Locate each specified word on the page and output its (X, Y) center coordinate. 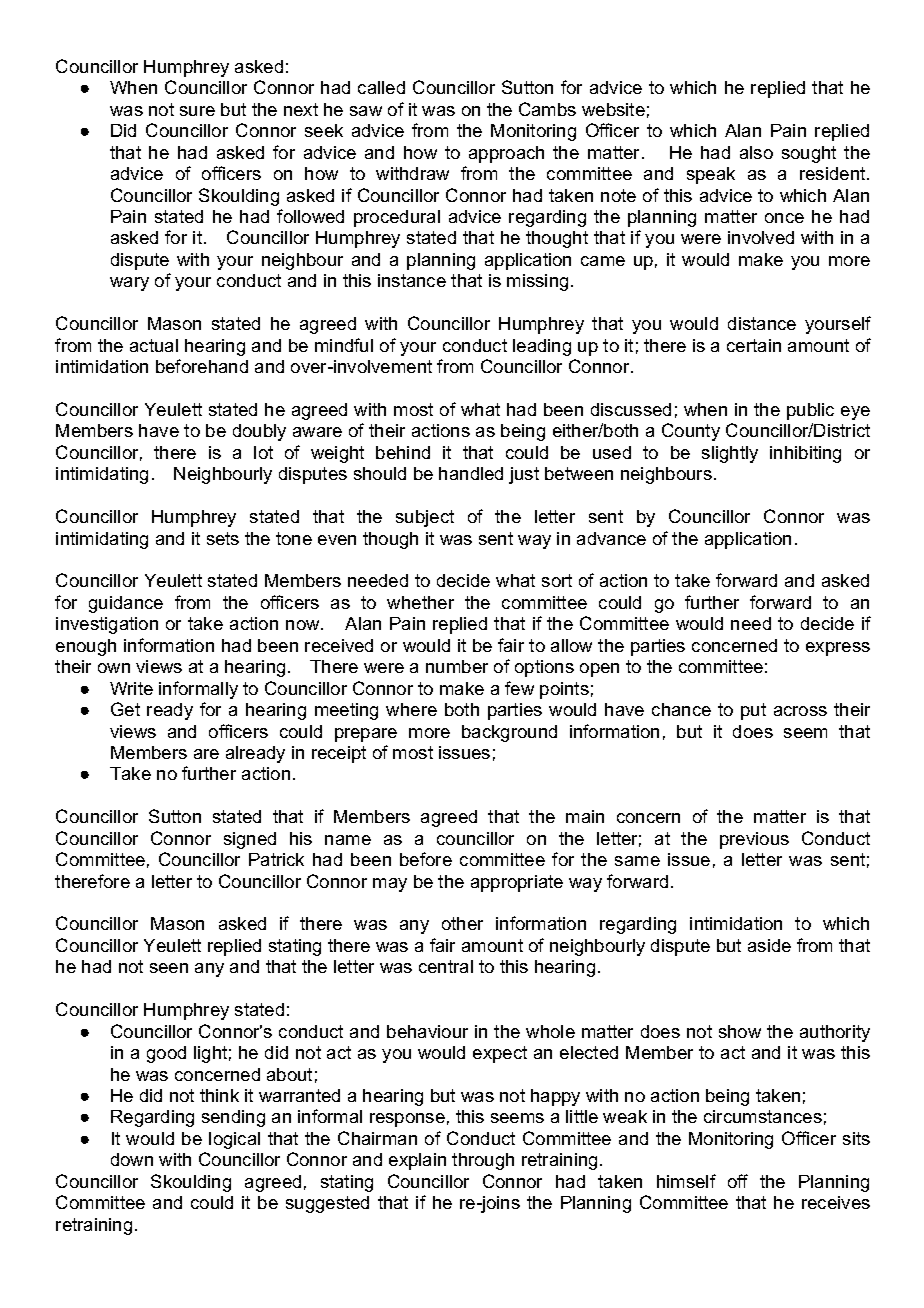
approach (506, 154)
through (483, 1161)
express (838, 649)
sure (197, 111)
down (132, 1159)
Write (131, 688)
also (756, 152)
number (457, 666)
